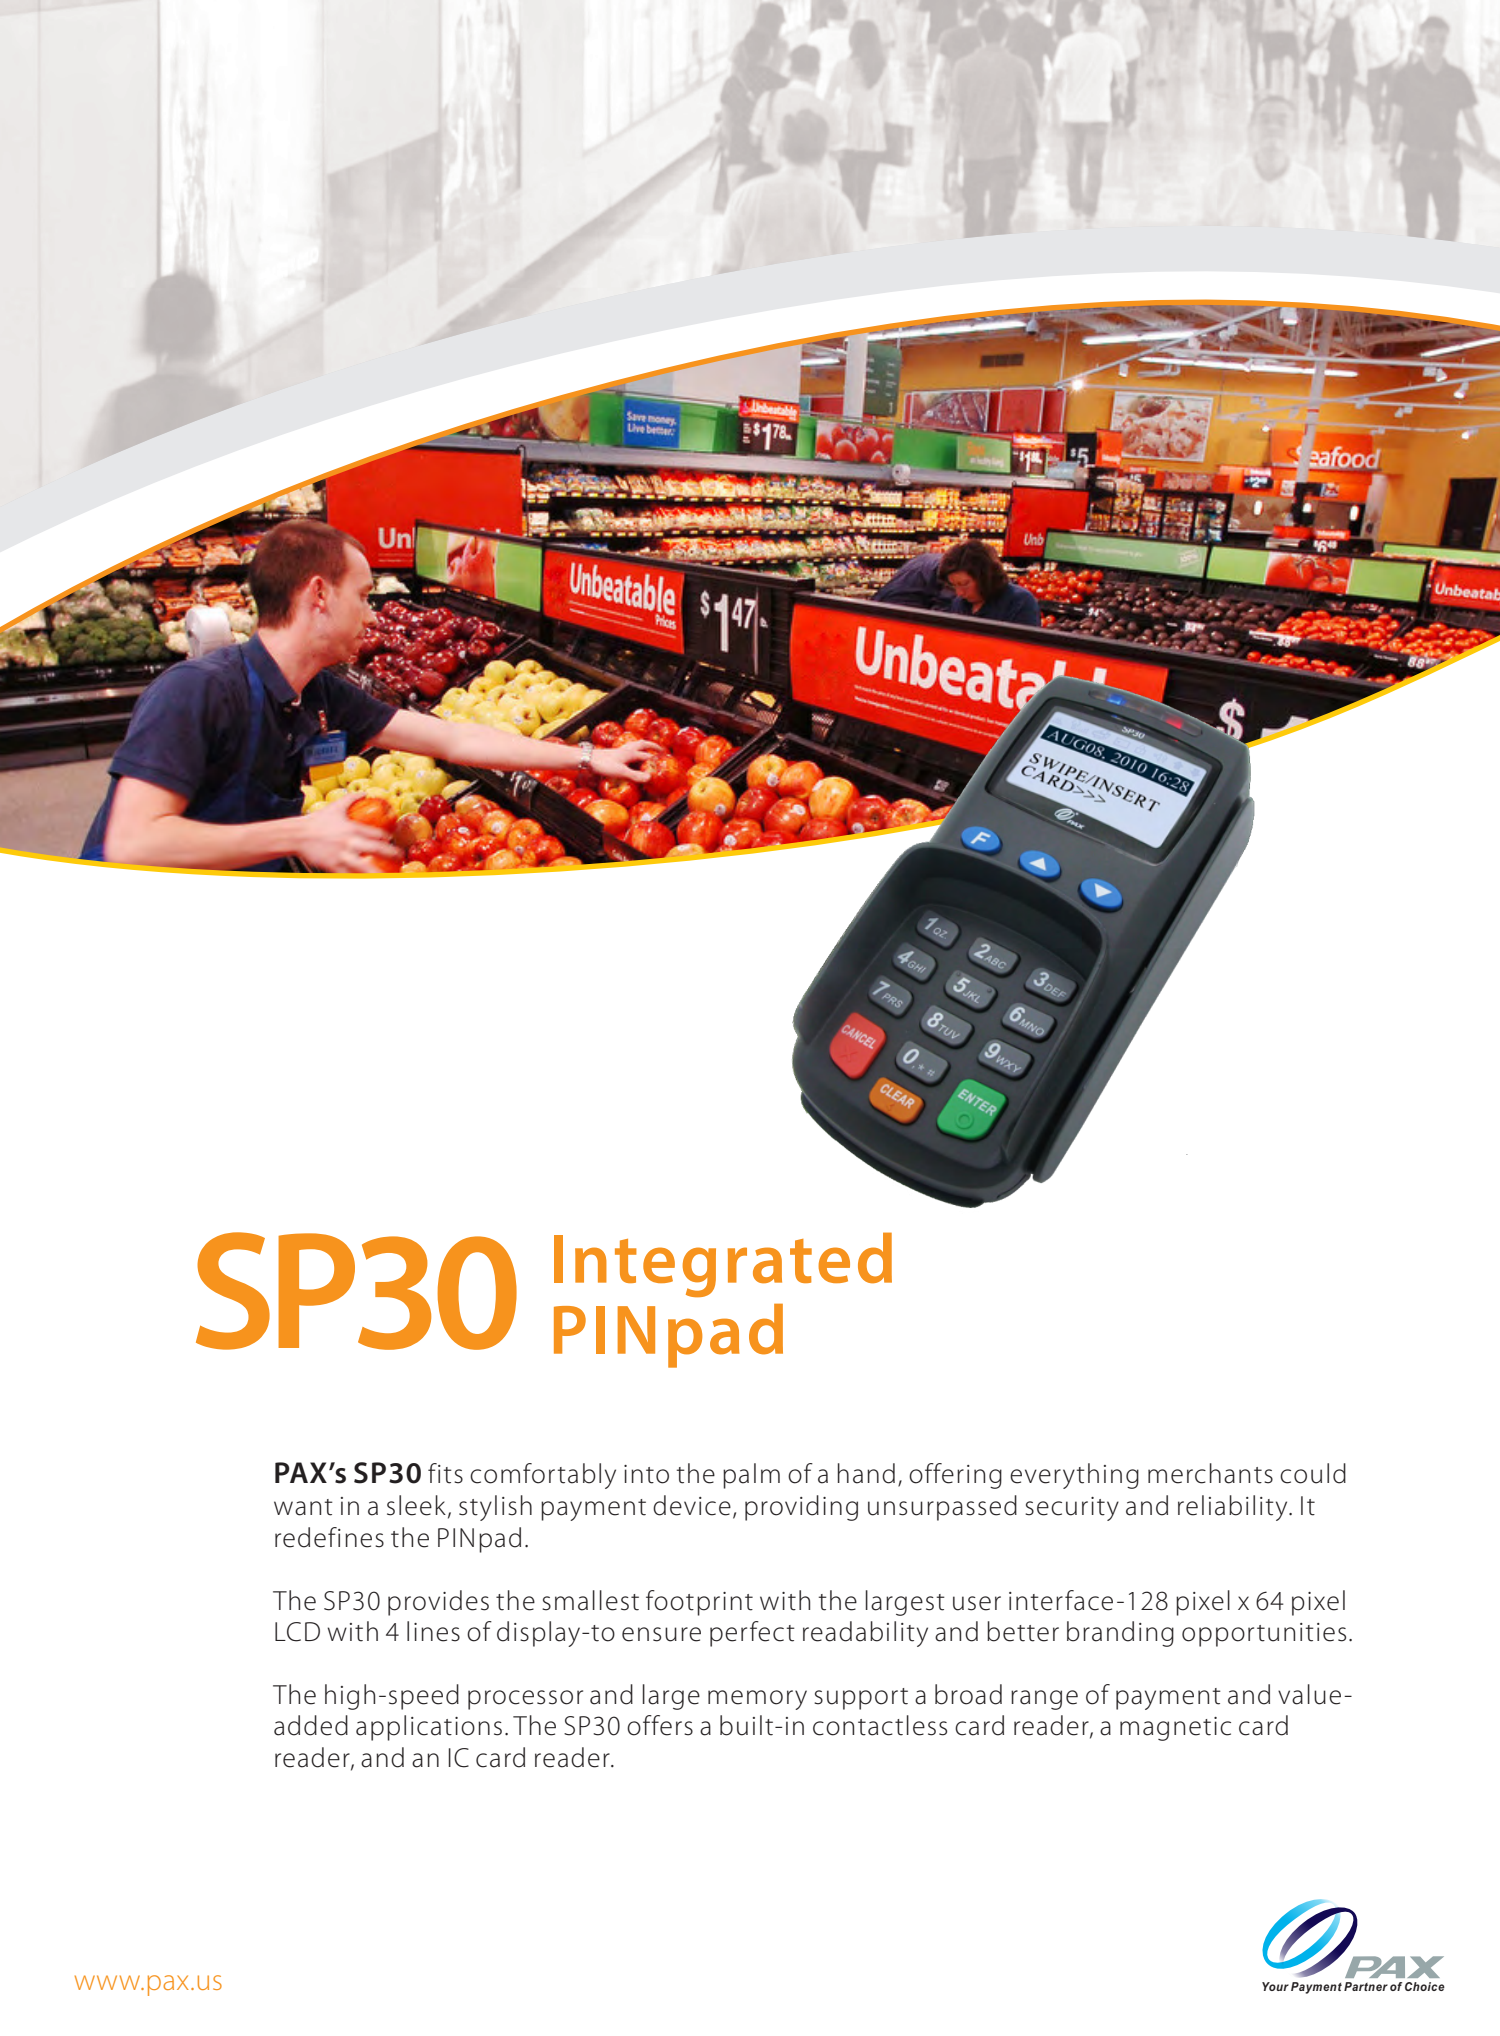 This page has height=2036, width=1500. Describe the element at coordinates (433, 1631) in the page. I see `lines` at that location.
